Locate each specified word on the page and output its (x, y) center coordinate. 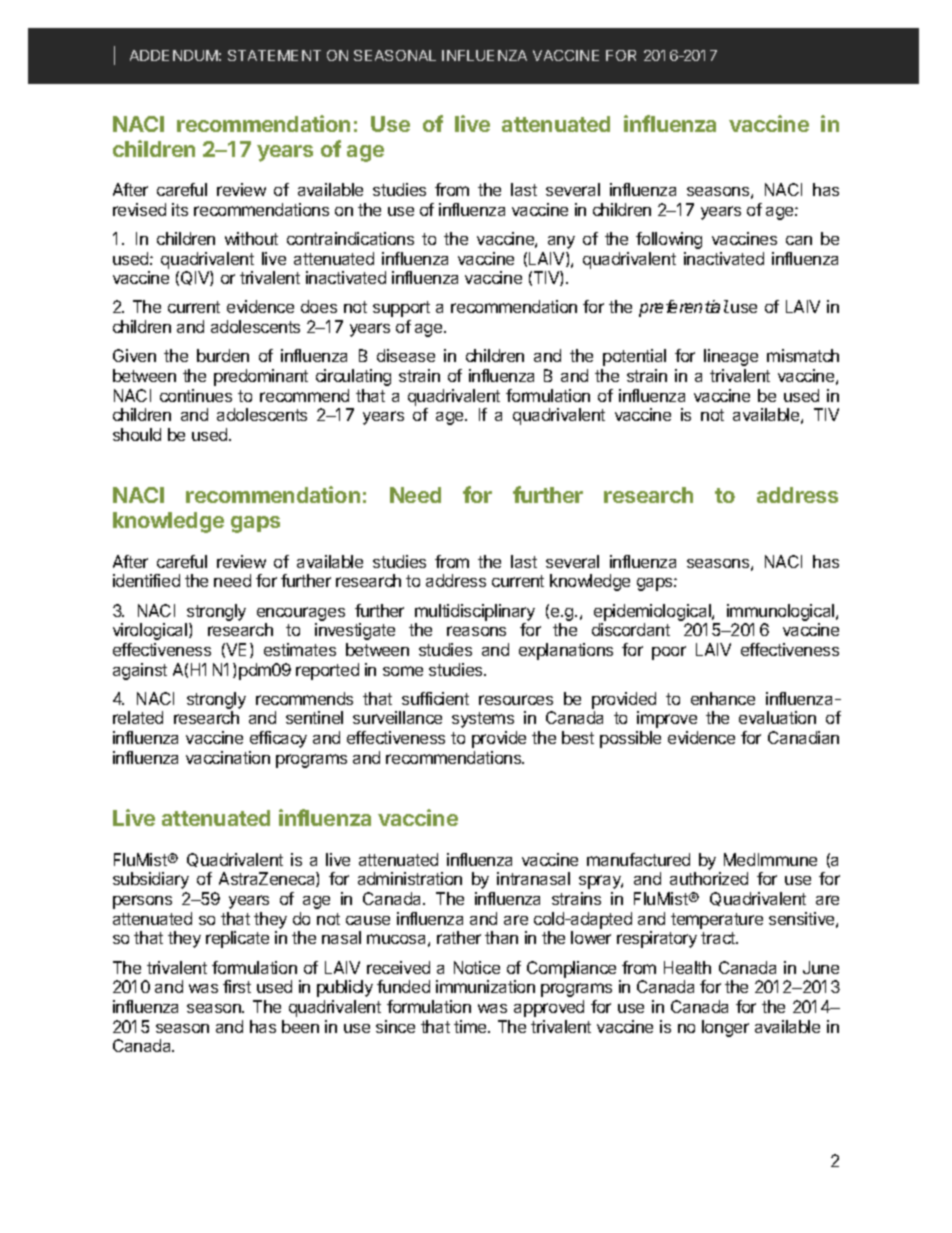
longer (725, 1028)
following (669, 240)
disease (406, 355)
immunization (485, 986)
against (140, 671)
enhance (723, 698)
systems (483, 720)
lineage (731, 357)
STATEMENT (274, 55)
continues (196, 395)
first (237, 986)
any (561, 242)
